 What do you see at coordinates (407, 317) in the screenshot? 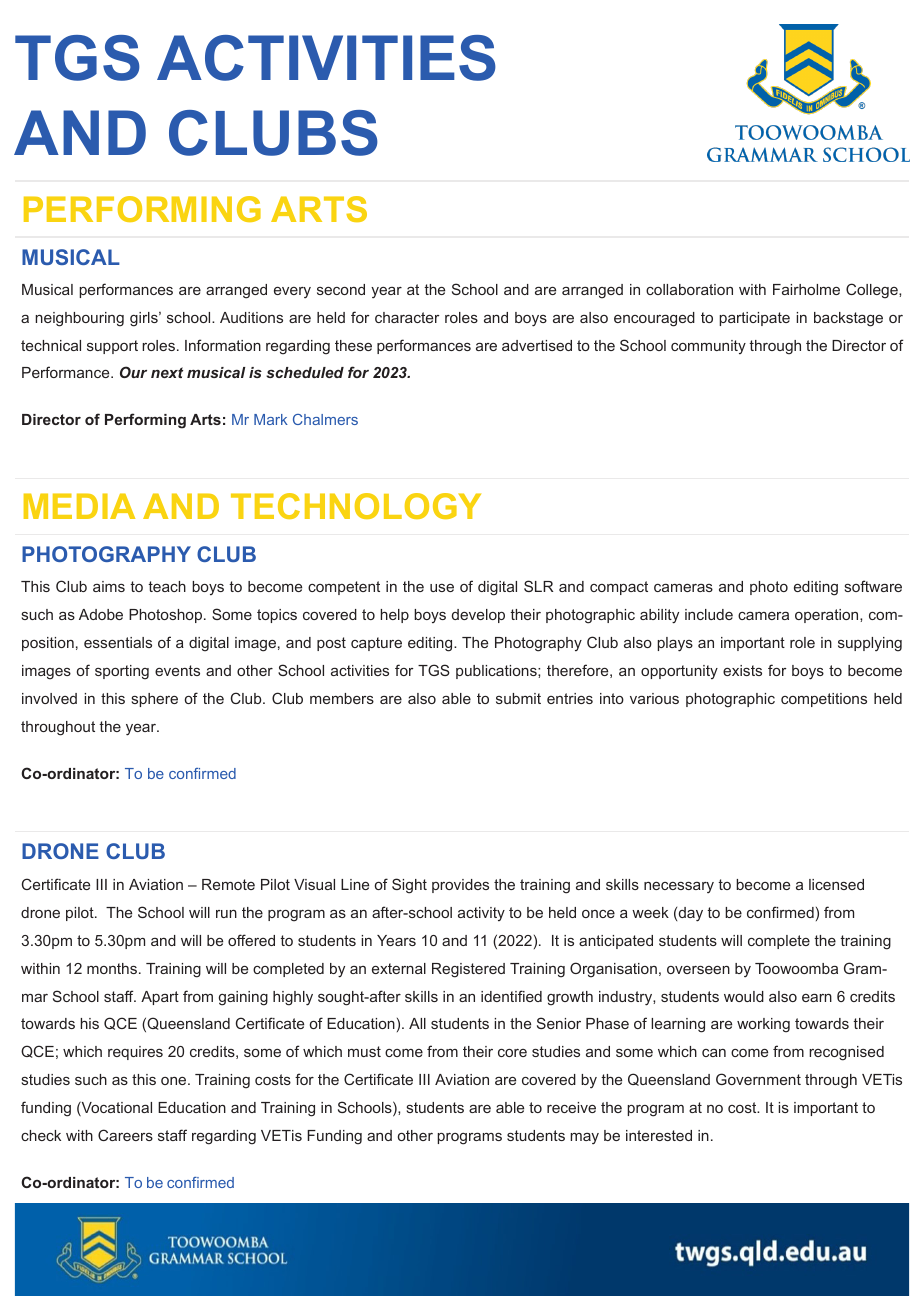
I see `character` at bounding box center [407, 317].
